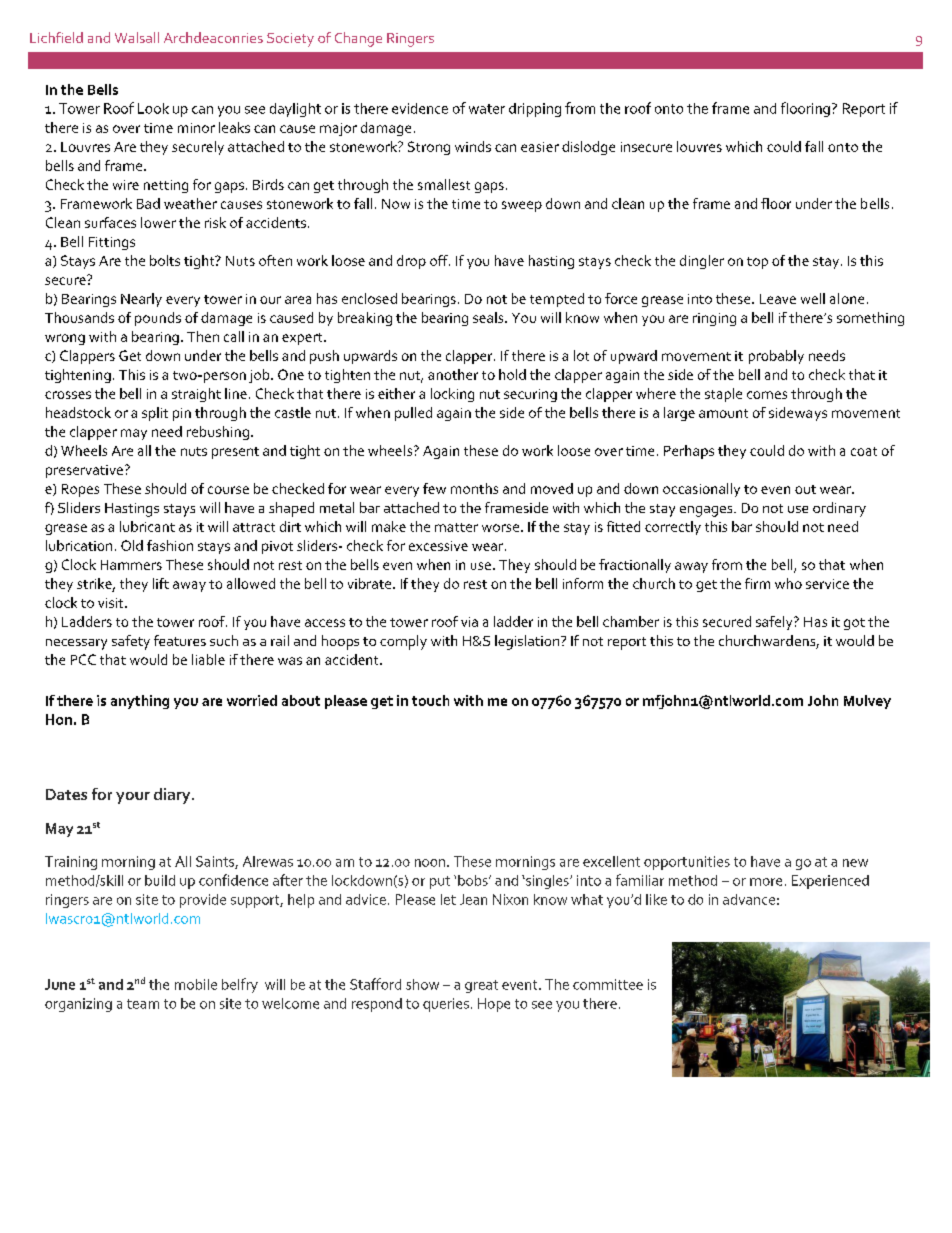 This screenshot has height=1233, width=952. What do you see at coordinates (707, 511) in the screenshot?
I see `engages` at bounding box center [707, 511].
